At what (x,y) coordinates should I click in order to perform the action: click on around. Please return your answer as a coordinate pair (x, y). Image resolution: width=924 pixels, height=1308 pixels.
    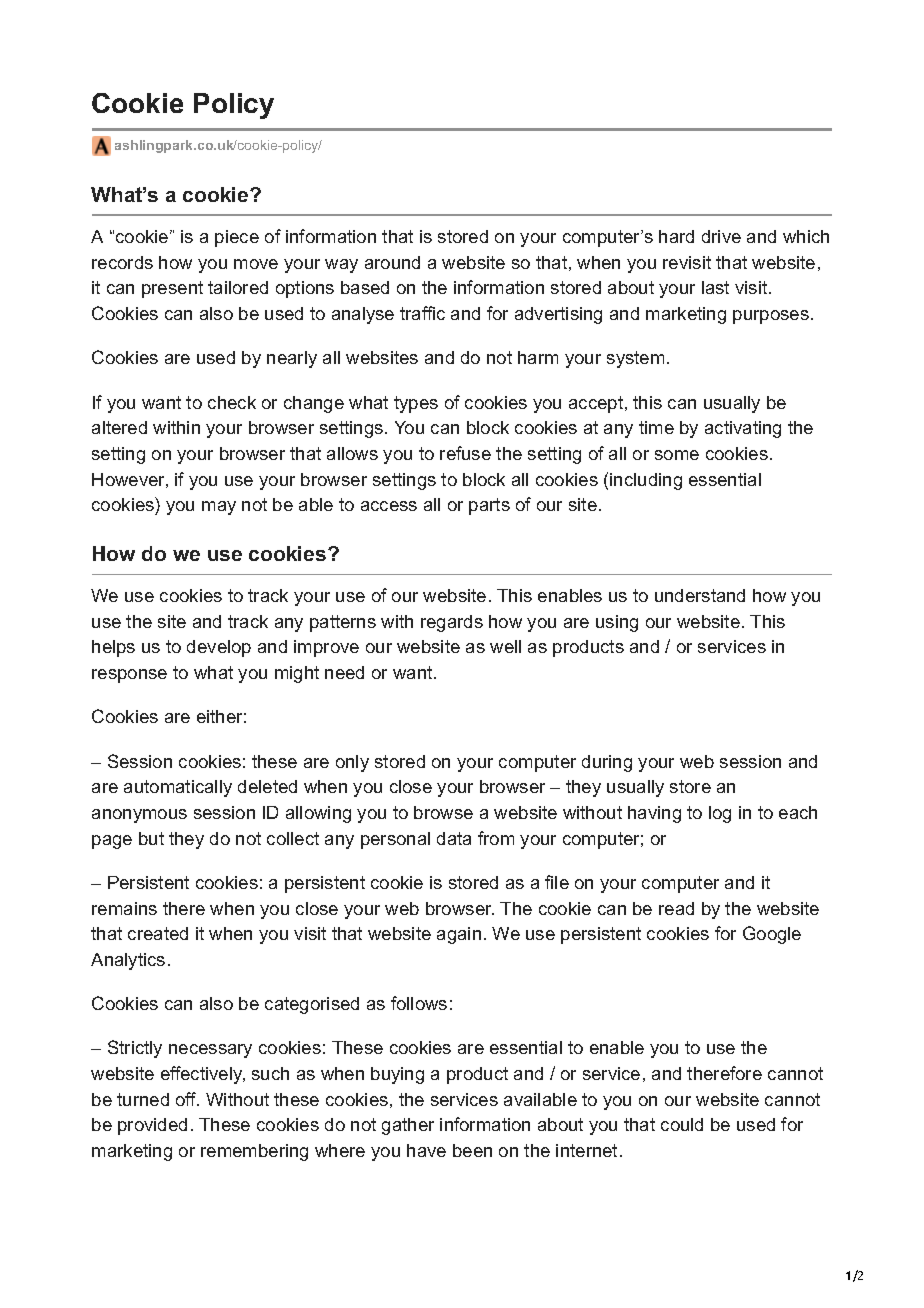
    Looking at the image, I should click on (392, 262).
